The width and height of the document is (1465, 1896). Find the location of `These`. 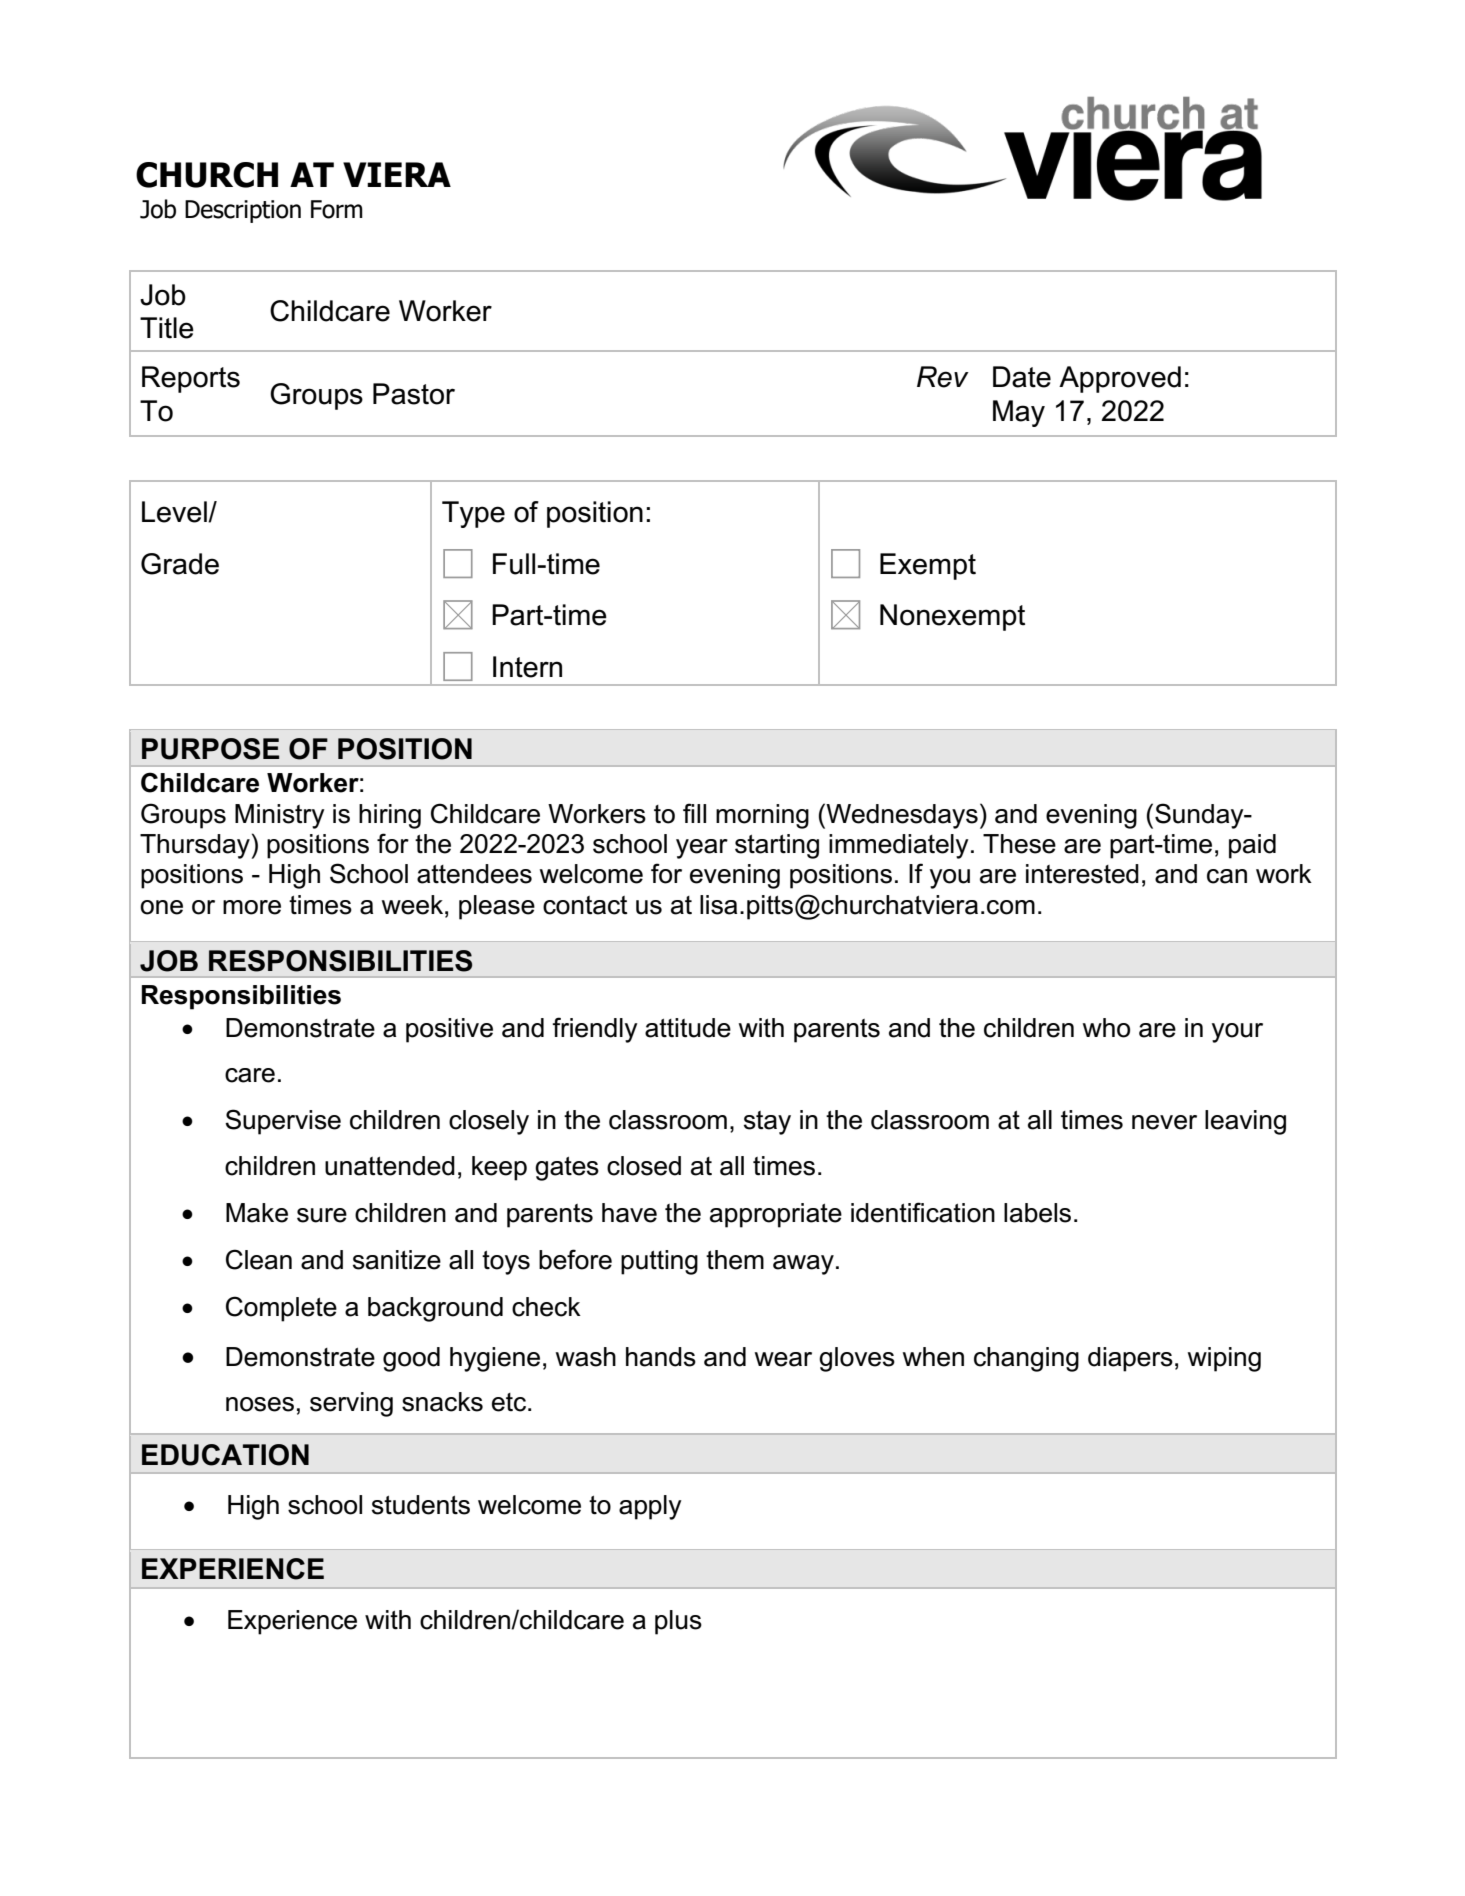

These is located at coordinates (1019, 844).
